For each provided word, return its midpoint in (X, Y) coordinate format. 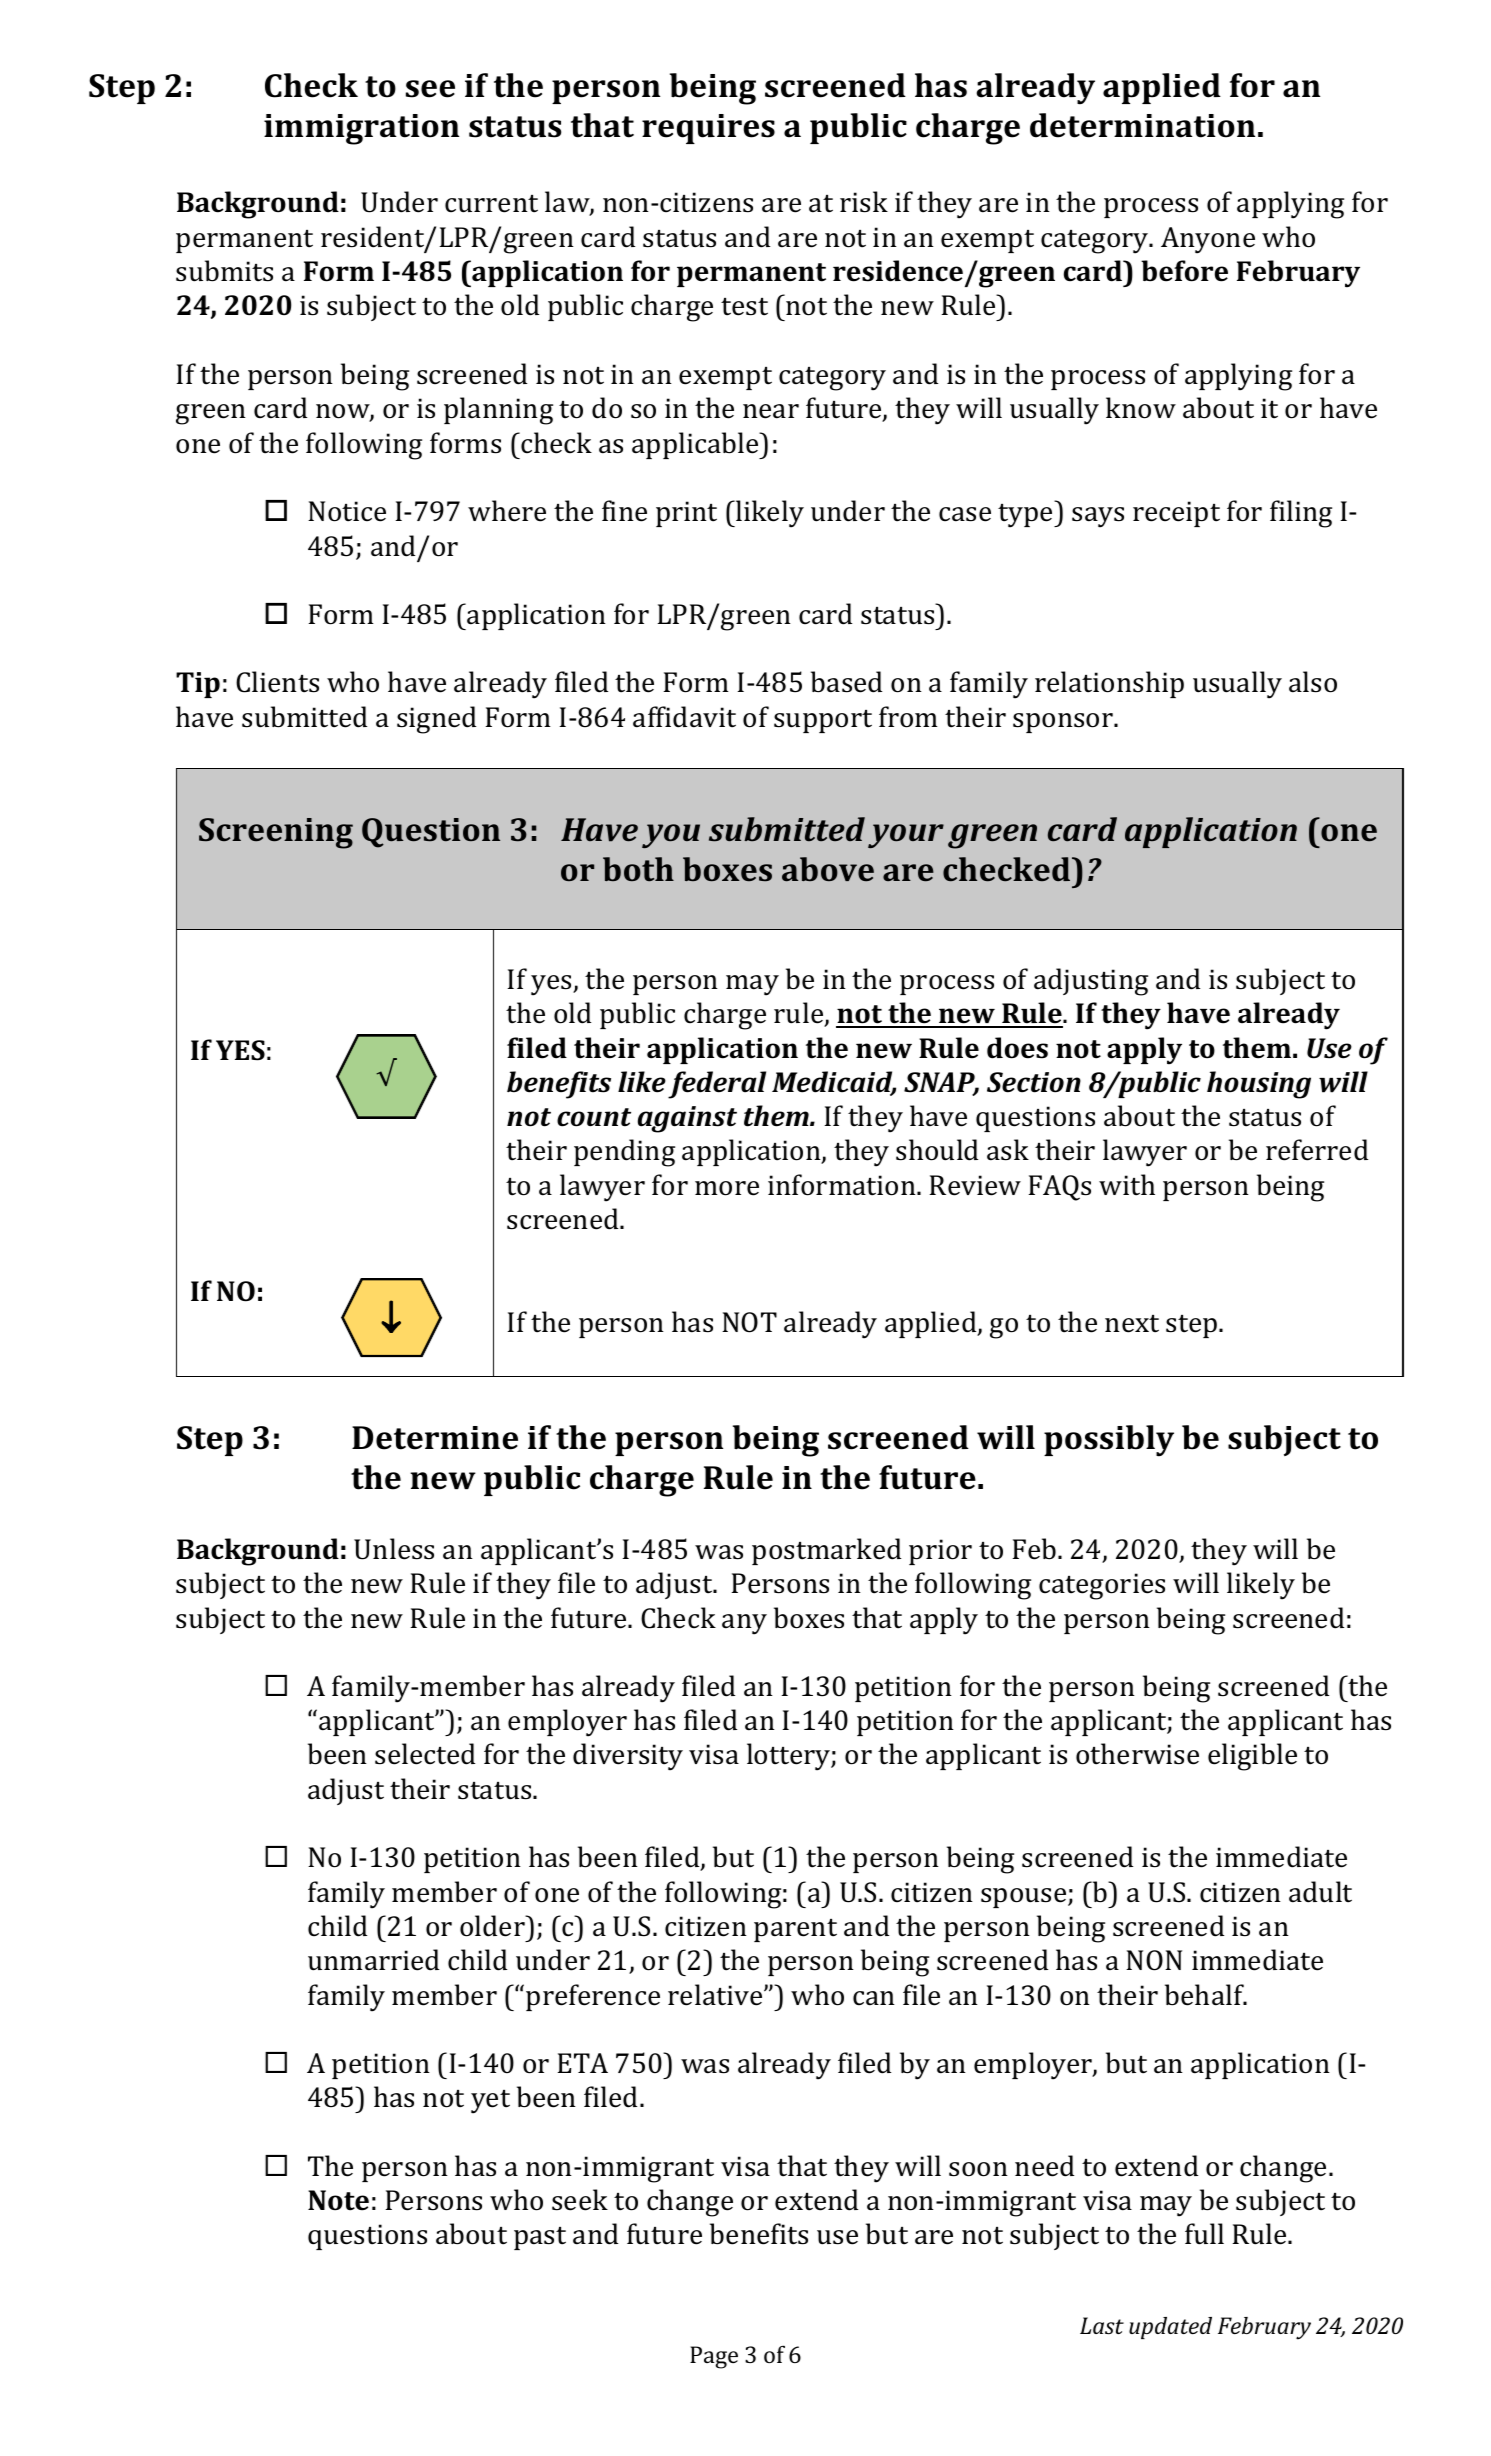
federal (717, 1085)
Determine (435, 1438)
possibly (1109, 1441)
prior (940, 1552)
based (846, 682)
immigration (361, 129)
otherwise (1137, 1754)
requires (708, 129)
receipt (1176, 514)
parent (795, 1930)
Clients (277, 682)
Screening (276, 833)
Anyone (1208, 240)
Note (338, 2200)
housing (1259, 1085)
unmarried (373, 1960)
